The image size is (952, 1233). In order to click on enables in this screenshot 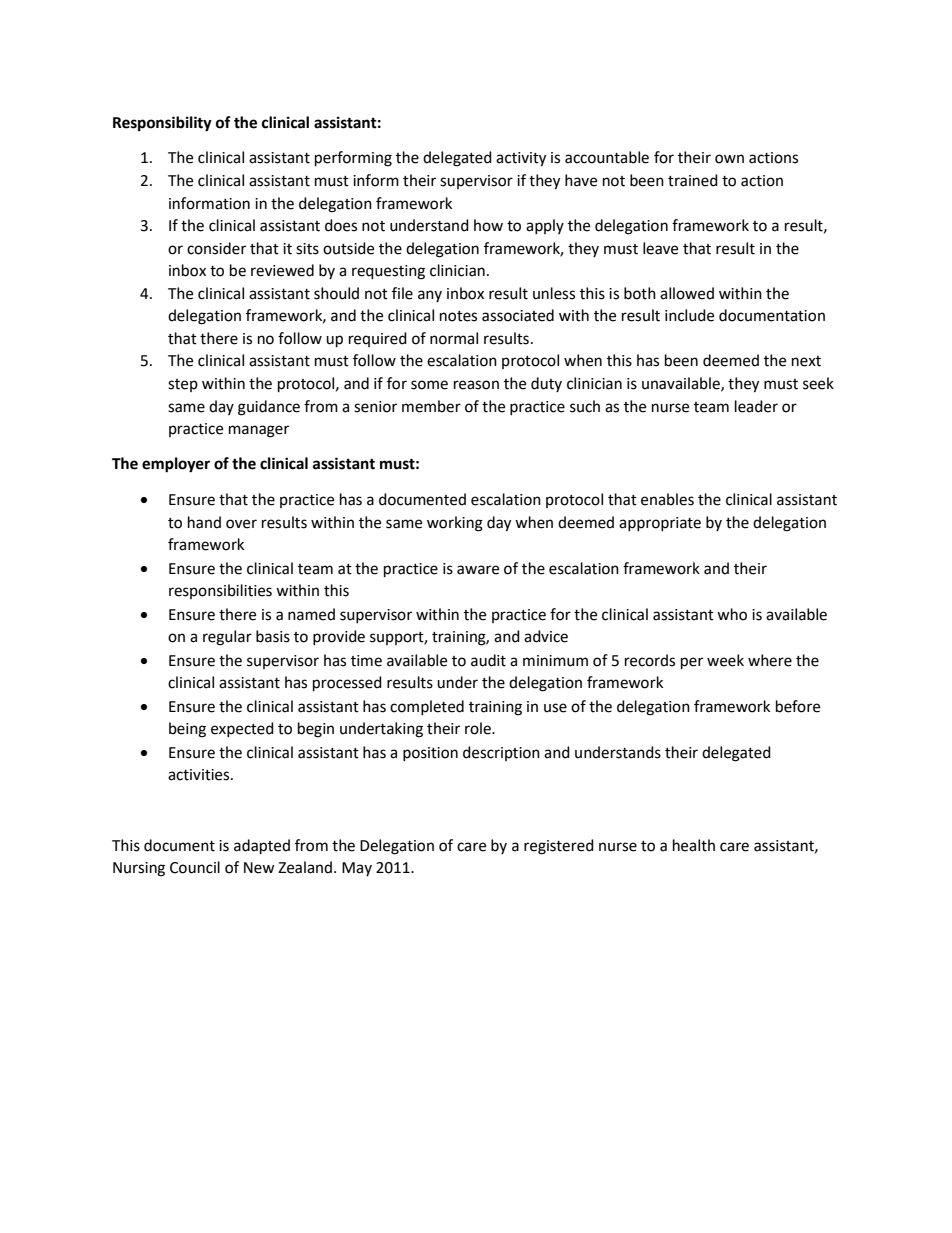, I will do `click(667, 499)`.
